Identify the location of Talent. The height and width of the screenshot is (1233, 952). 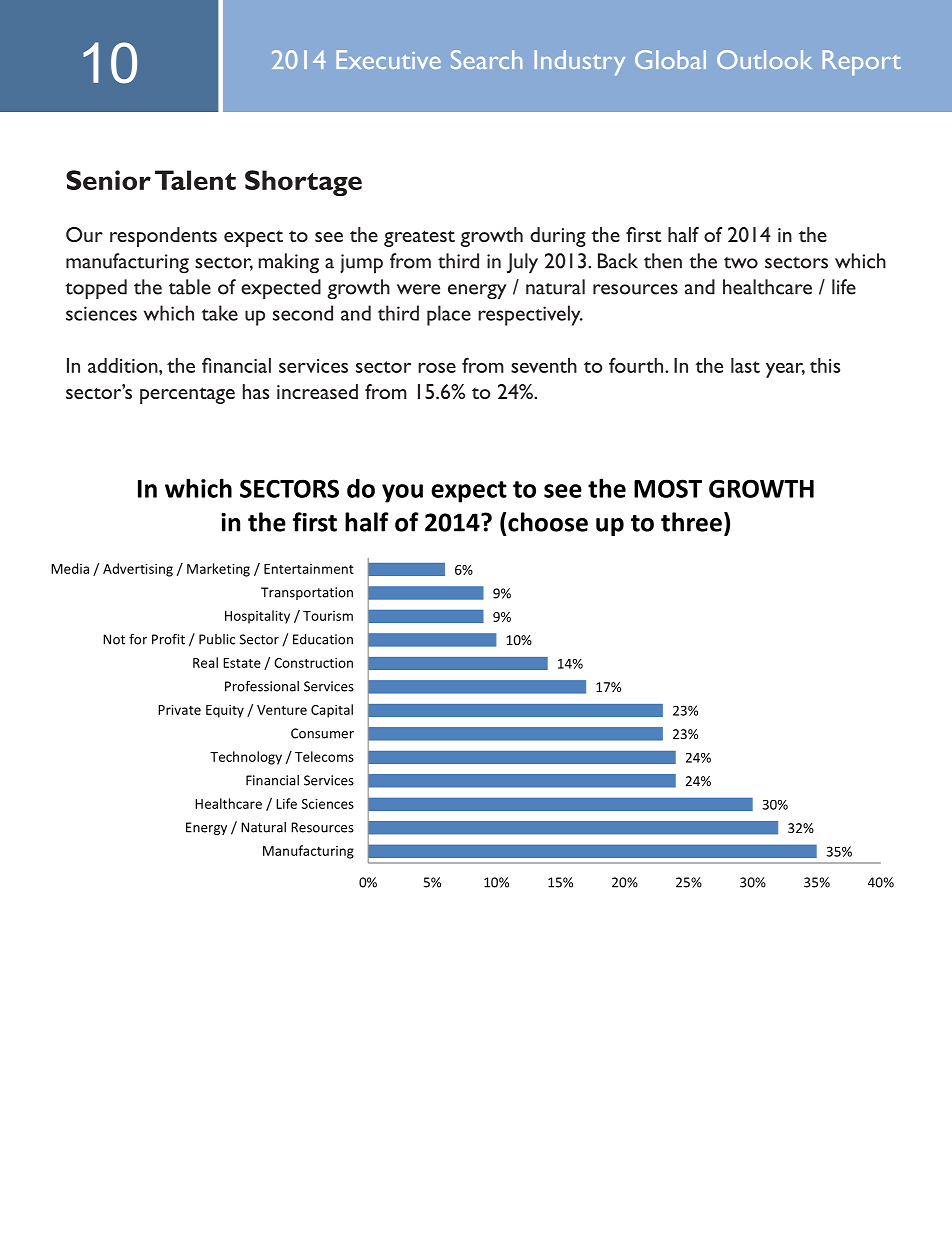
(195, 180).
